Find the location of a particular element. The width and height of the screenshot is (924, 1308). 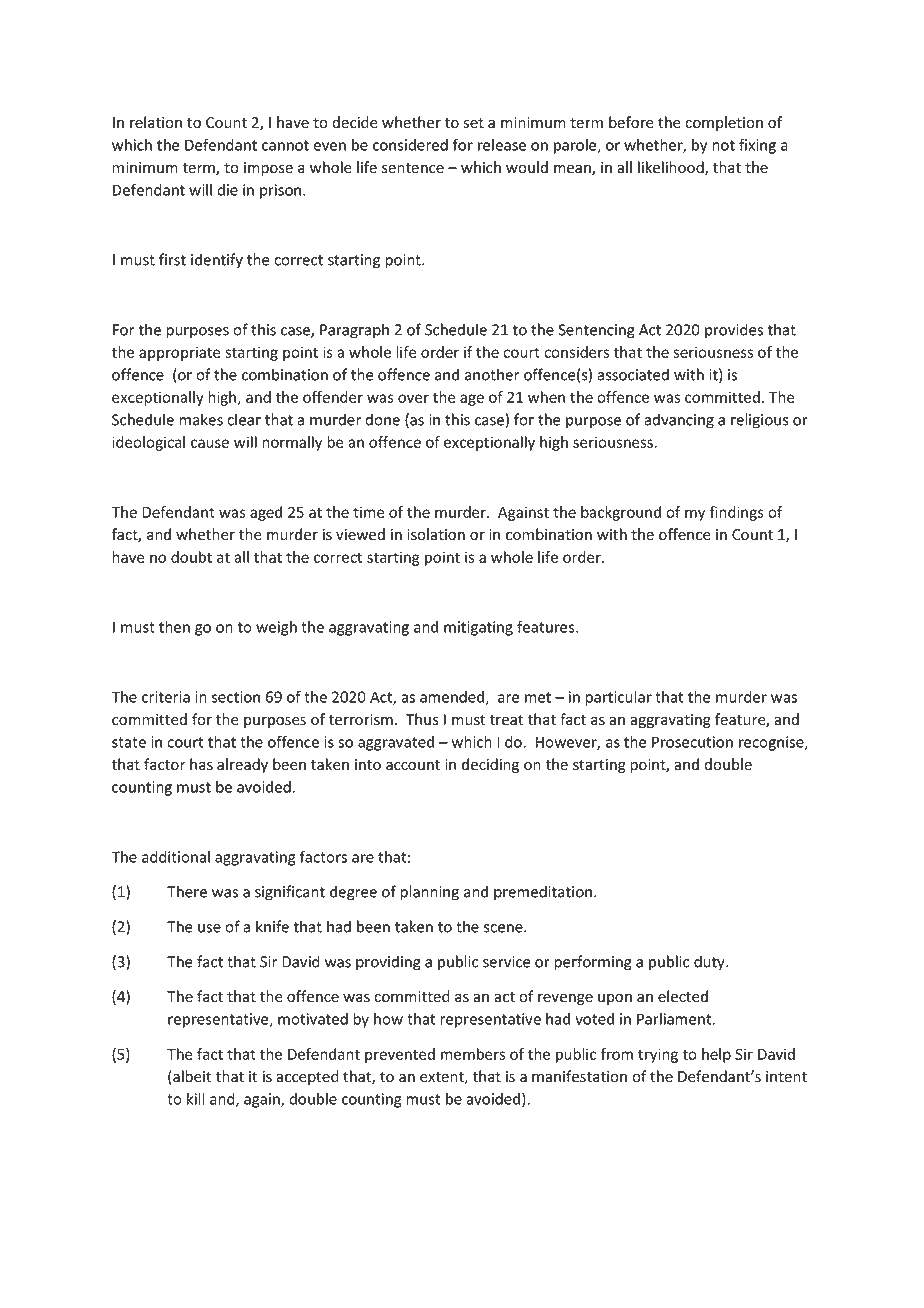

deciding is located at coordinates (490, 765).
